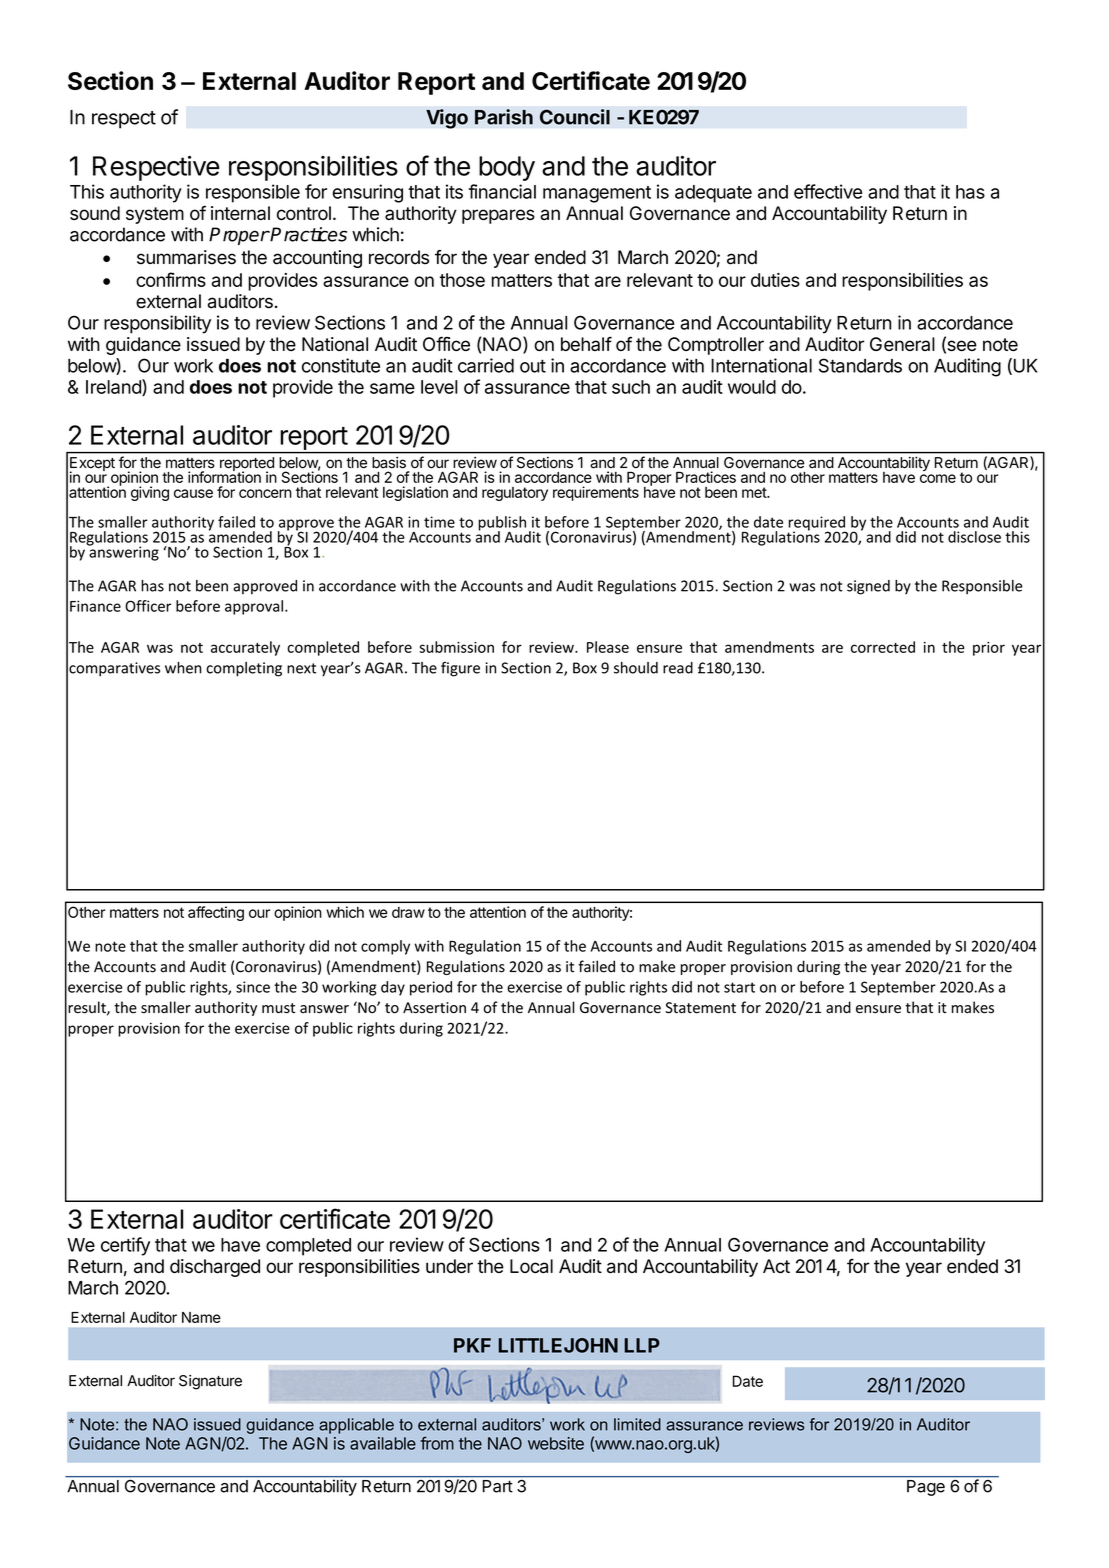 The height and width of the document is (1568, 1109). Describe the element at coordinates (507, 168) in the document. I see `body` at that location.
